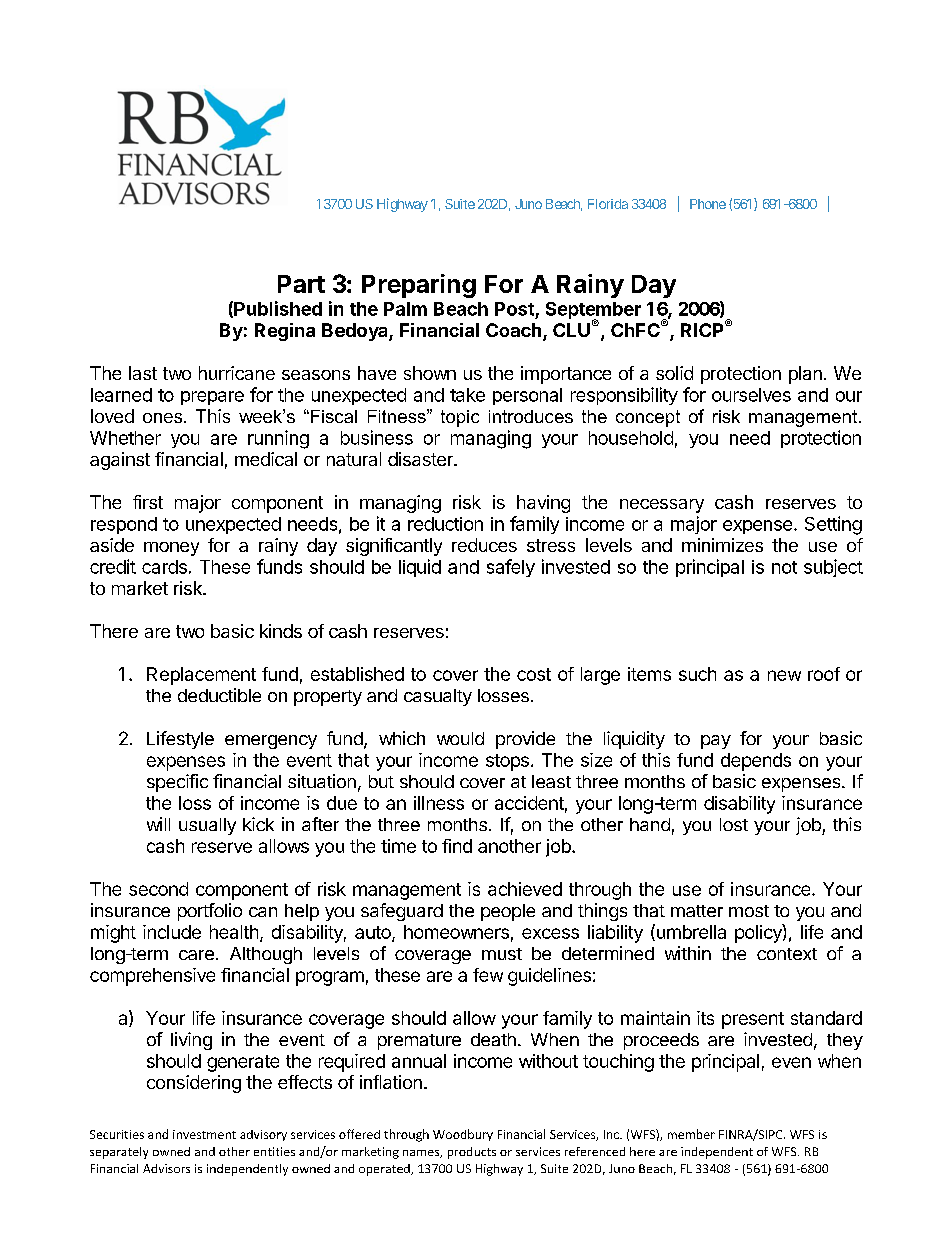  What do you see at coordinates (508, 912) in the image?
I see `people` at bounding box center [508, 912].
